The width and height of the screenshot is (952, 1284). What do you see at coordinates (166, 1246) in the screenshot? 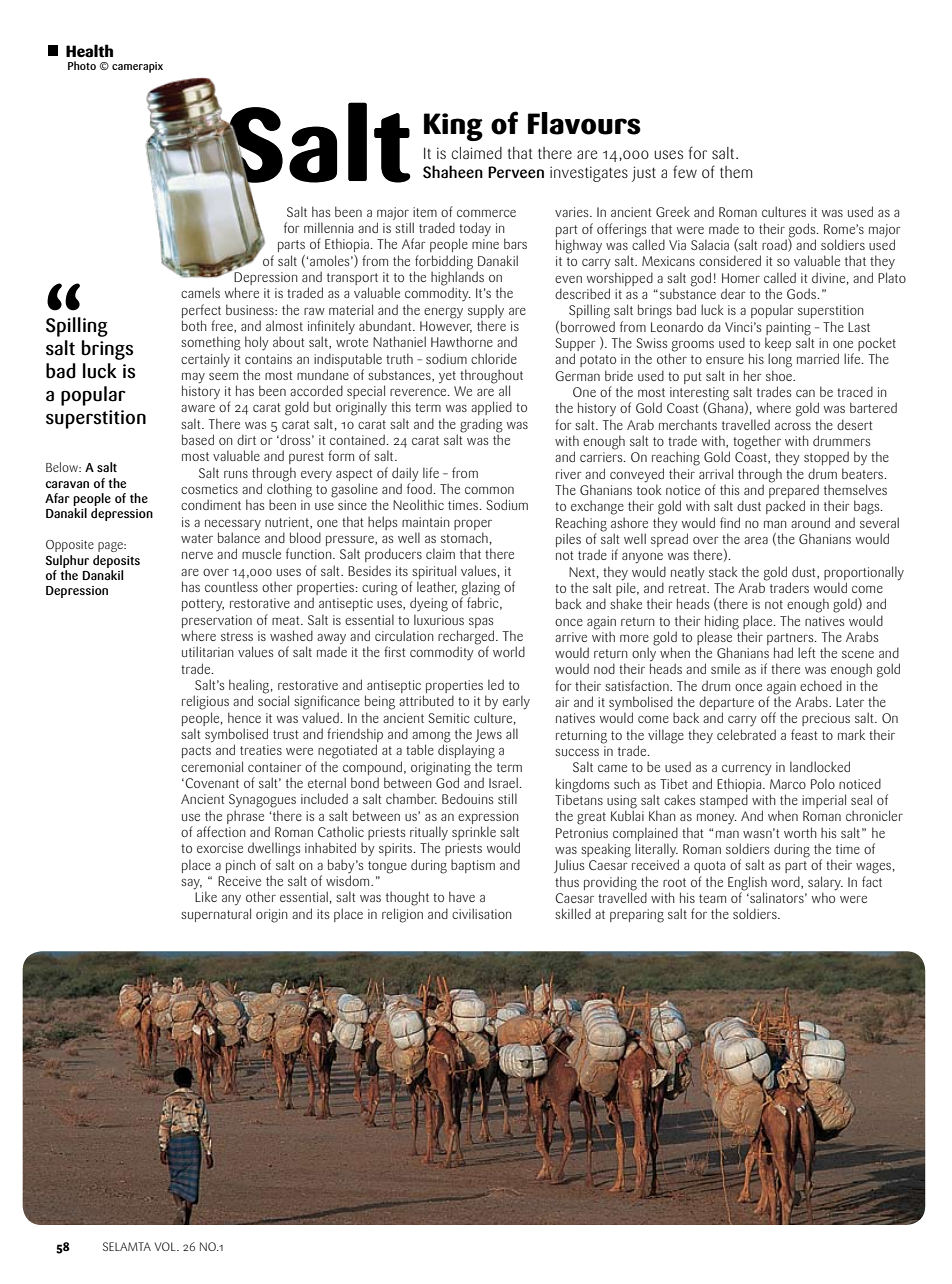
I see `vol` at bounding box center [166, 1246].
